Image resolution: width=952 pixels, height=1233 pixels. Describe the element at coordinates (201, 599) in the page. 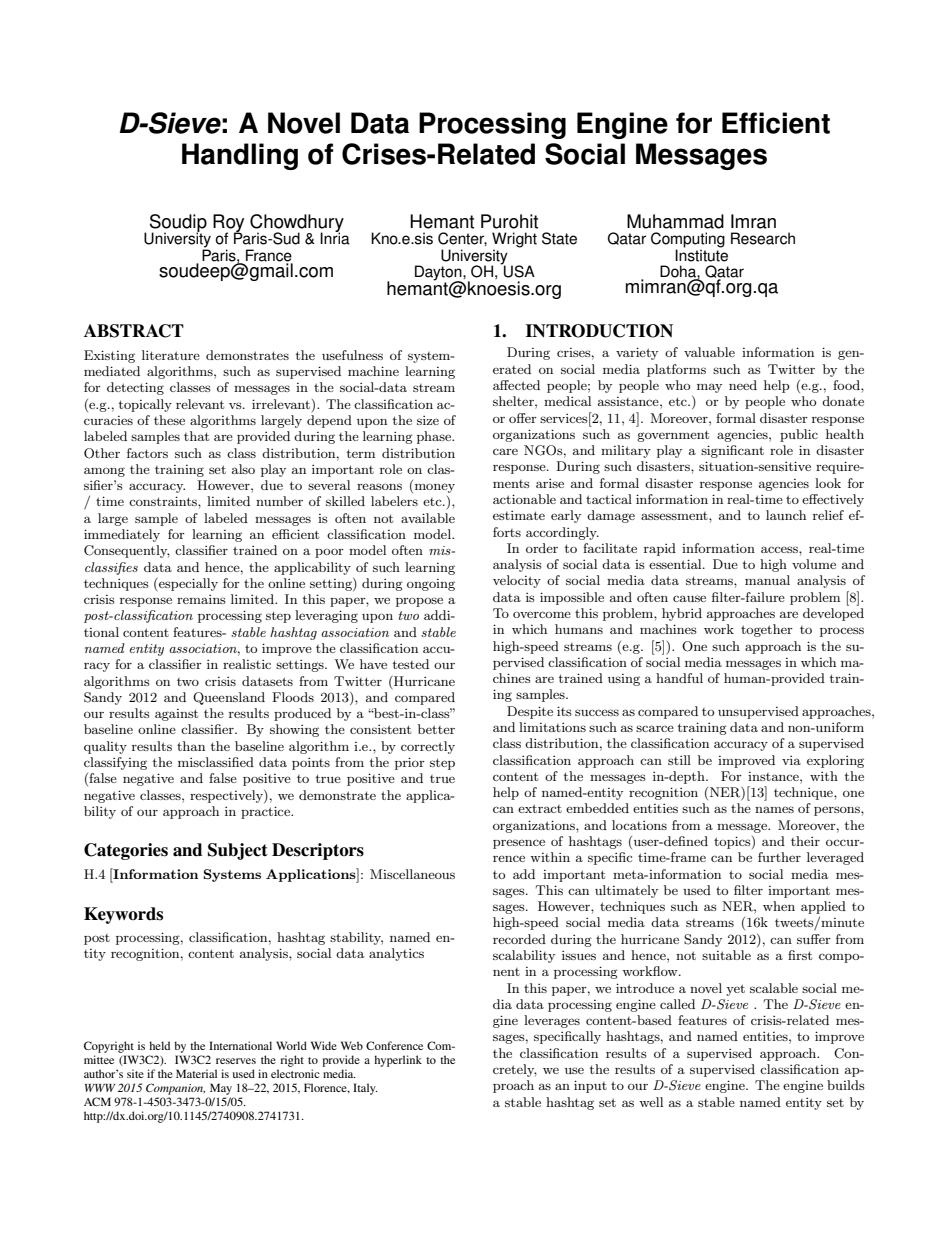

I see `remains` at that location.
